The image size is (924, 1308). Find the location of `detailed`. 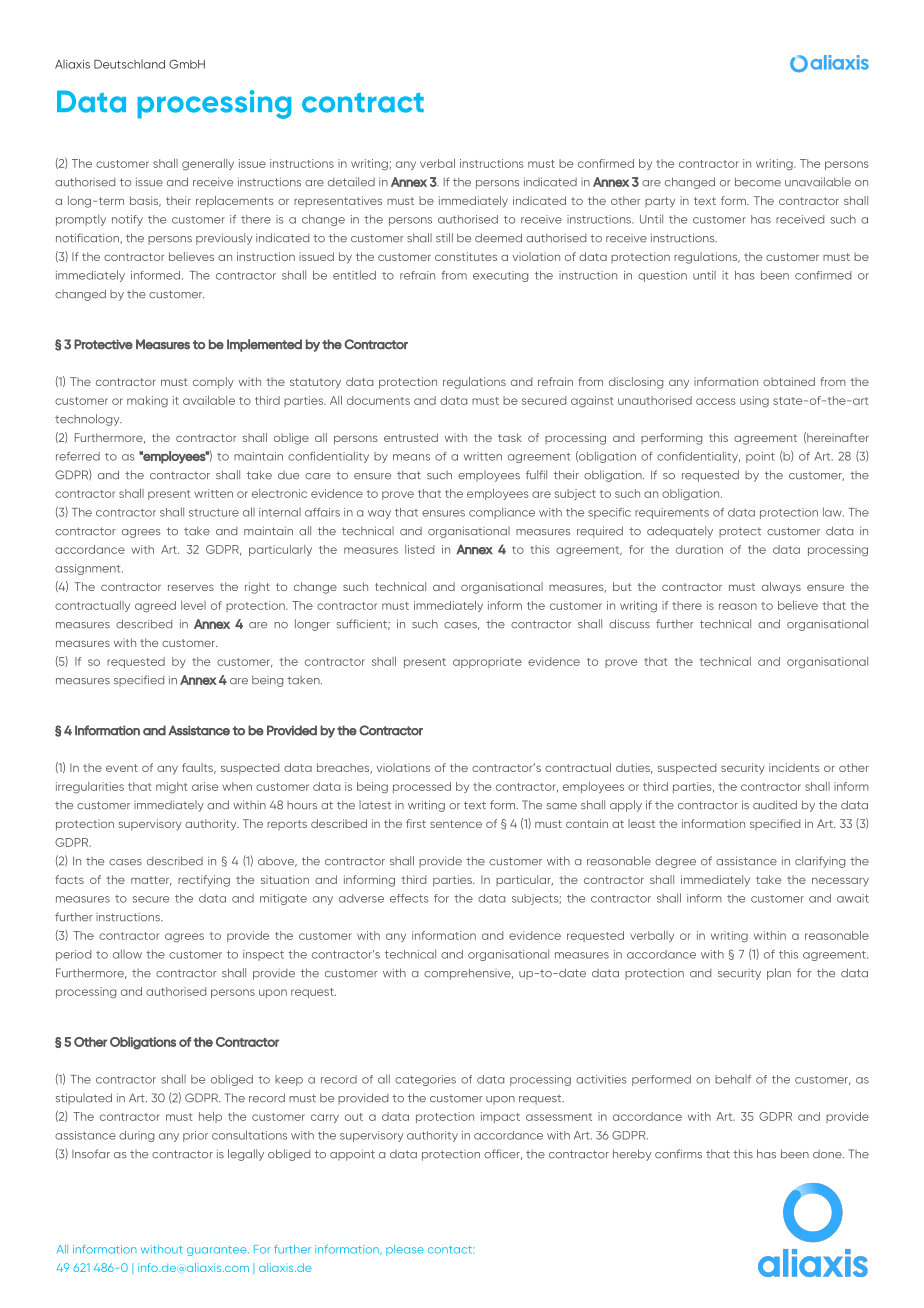

detailed is located at coordinates (351, 182).
